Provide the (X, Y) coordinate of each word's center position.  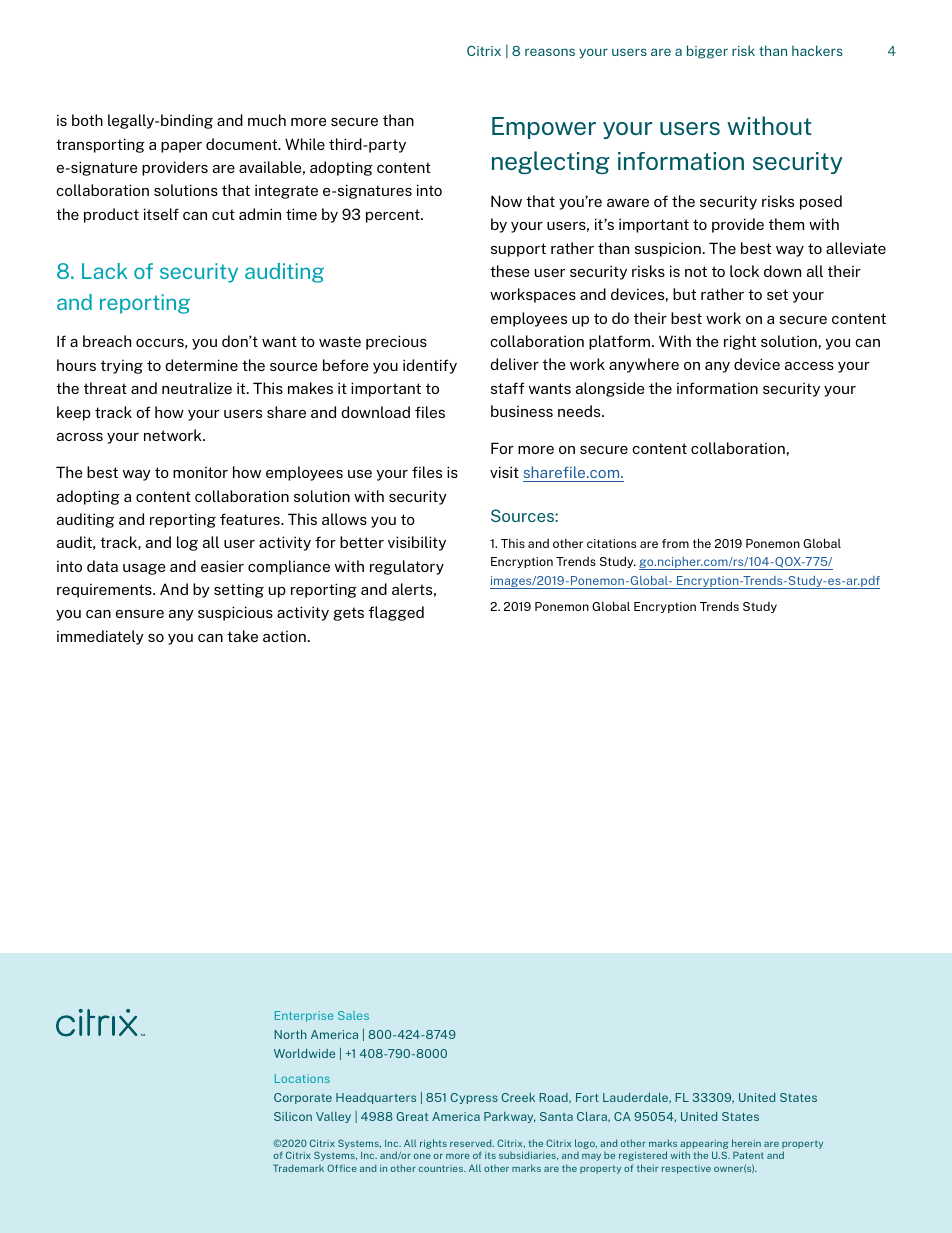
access (809, 366)
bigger (707, 52)
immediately (100, 637)
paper (181, 147)
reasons (550, 52)
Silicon (293, 1116)
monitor (200, 472)
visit (504, 472)
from (675, 543)
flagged (396, 613)
